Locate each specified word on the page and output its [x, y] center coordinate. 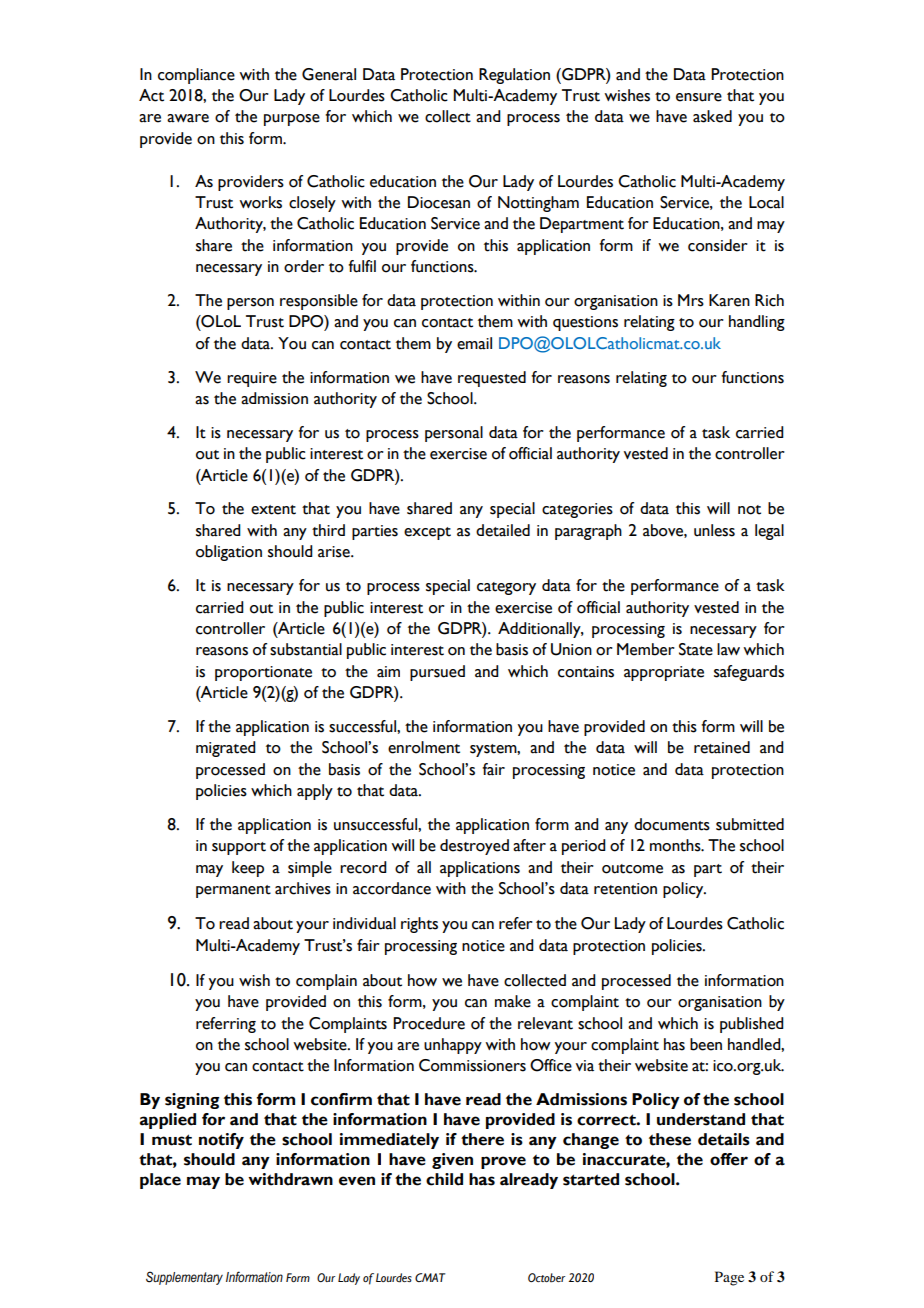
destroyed [474, 847]
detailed [503, 530]
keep [248, 869]
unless [714, 530]
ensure [699, 97]
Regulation [514, 76]
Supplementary [184, 1278]
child [444, 1179]
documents [672, 824]
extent [273, 510]
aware [188, 118]
